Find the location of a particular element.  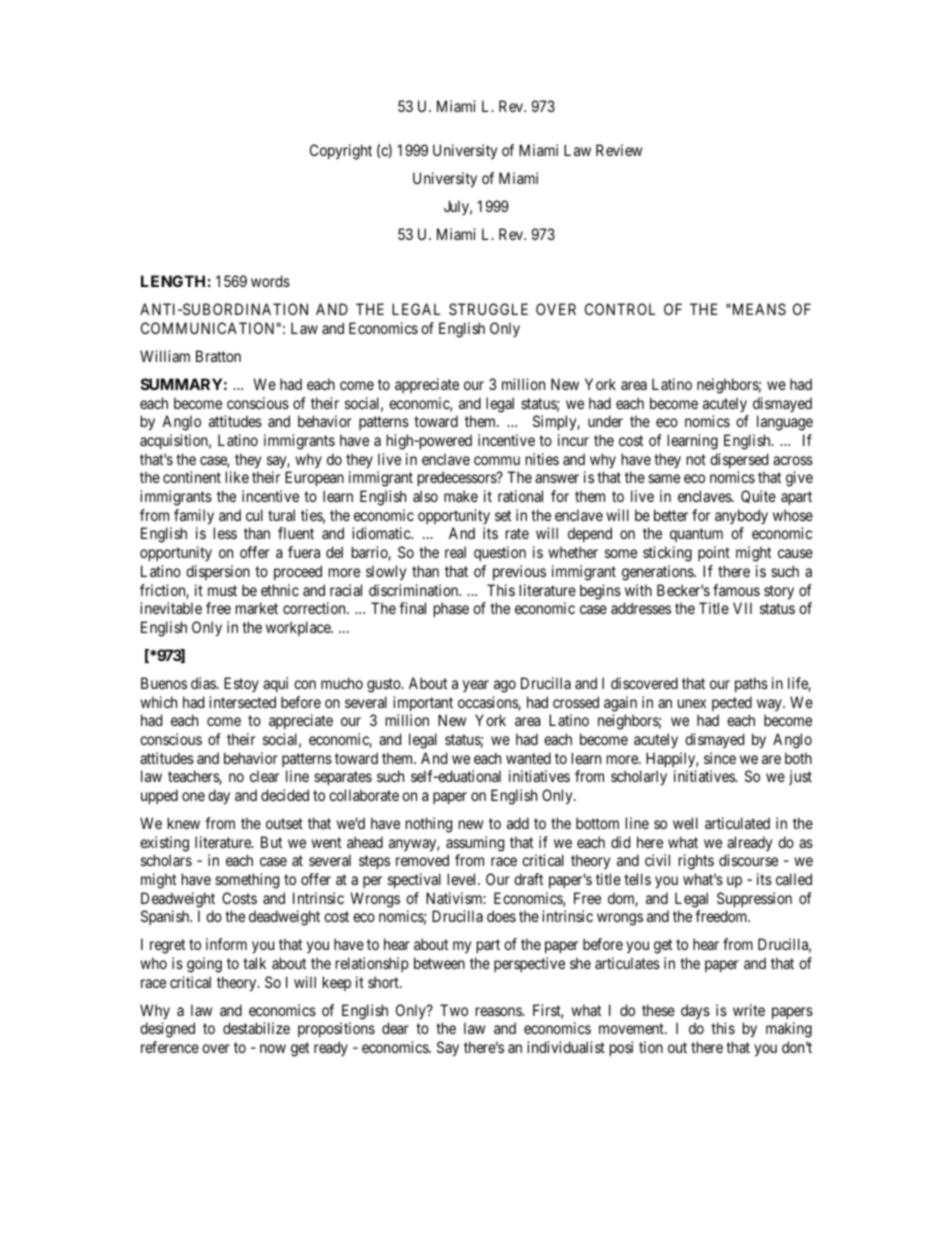

dispersed is located at coordinates (739, 460).
